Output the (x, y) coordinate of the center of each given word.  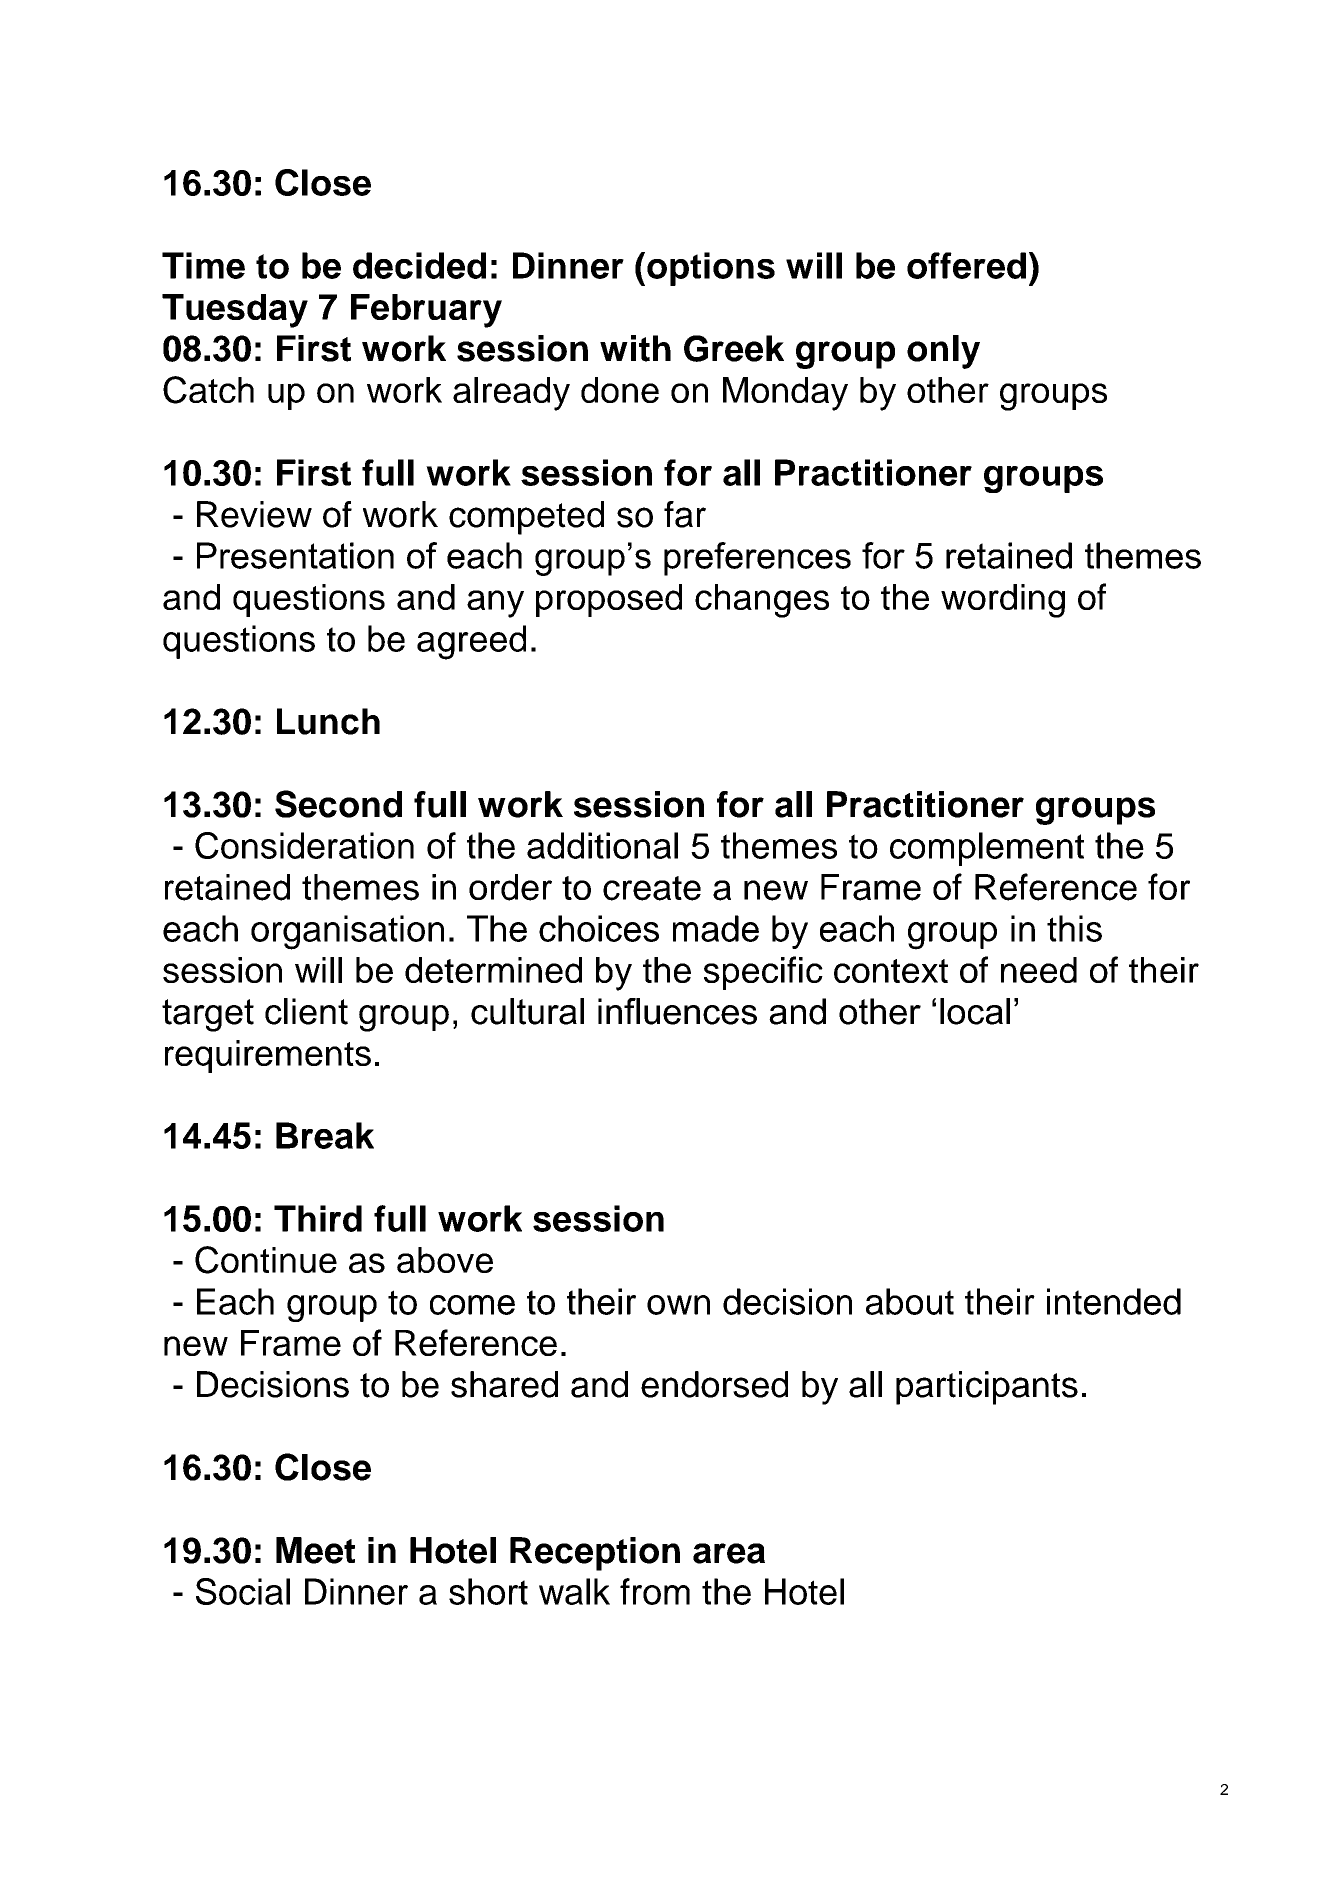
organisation (347, 932)
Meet (315, 1550)
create (652, 888)
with (635, 348)
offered (966, 265)
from (655, 1591)
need (1039, 970)
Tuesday (235, 311)
